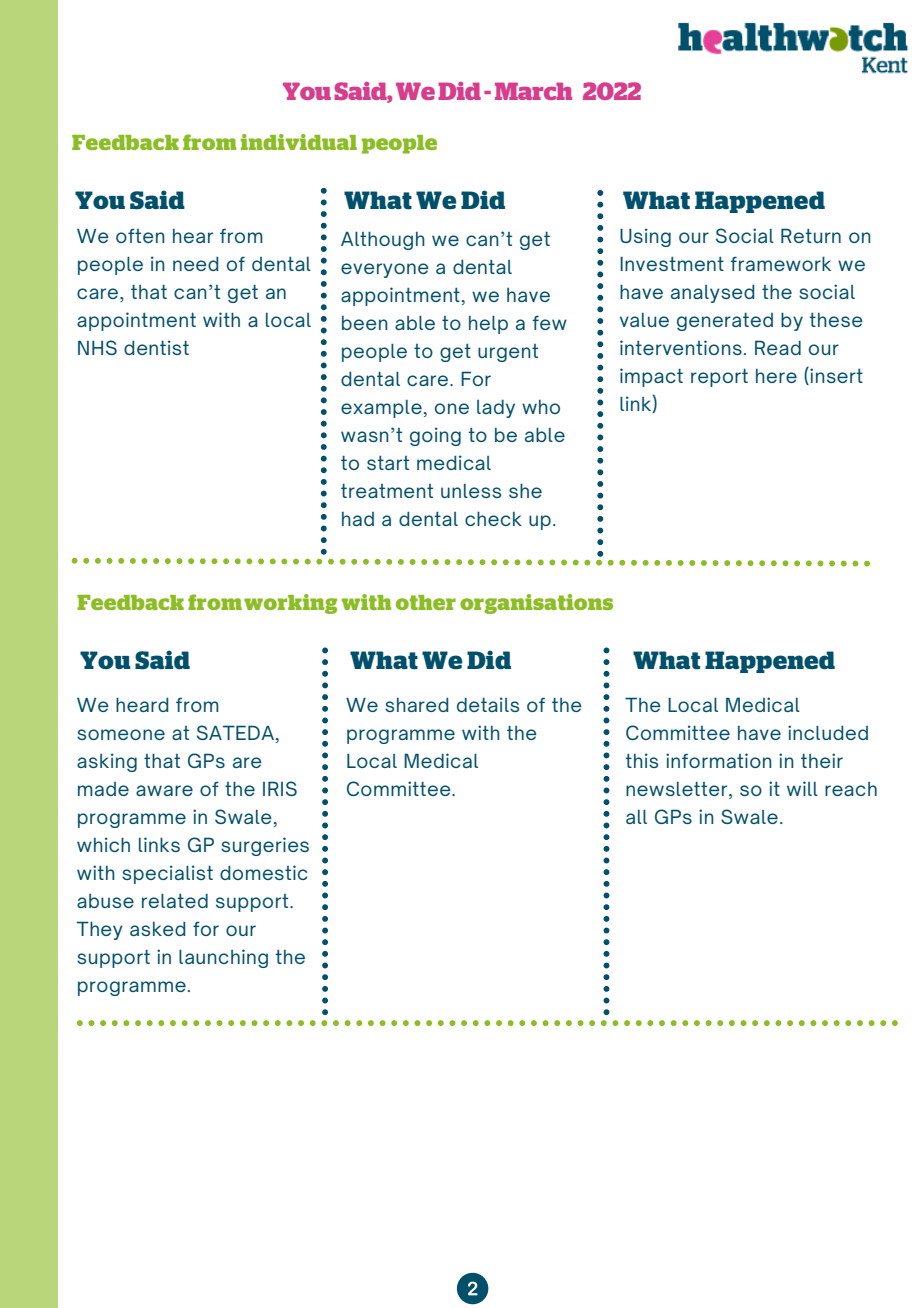  Describe the element at coordinates (811, 235) in the image. I see `Return` at that location.
